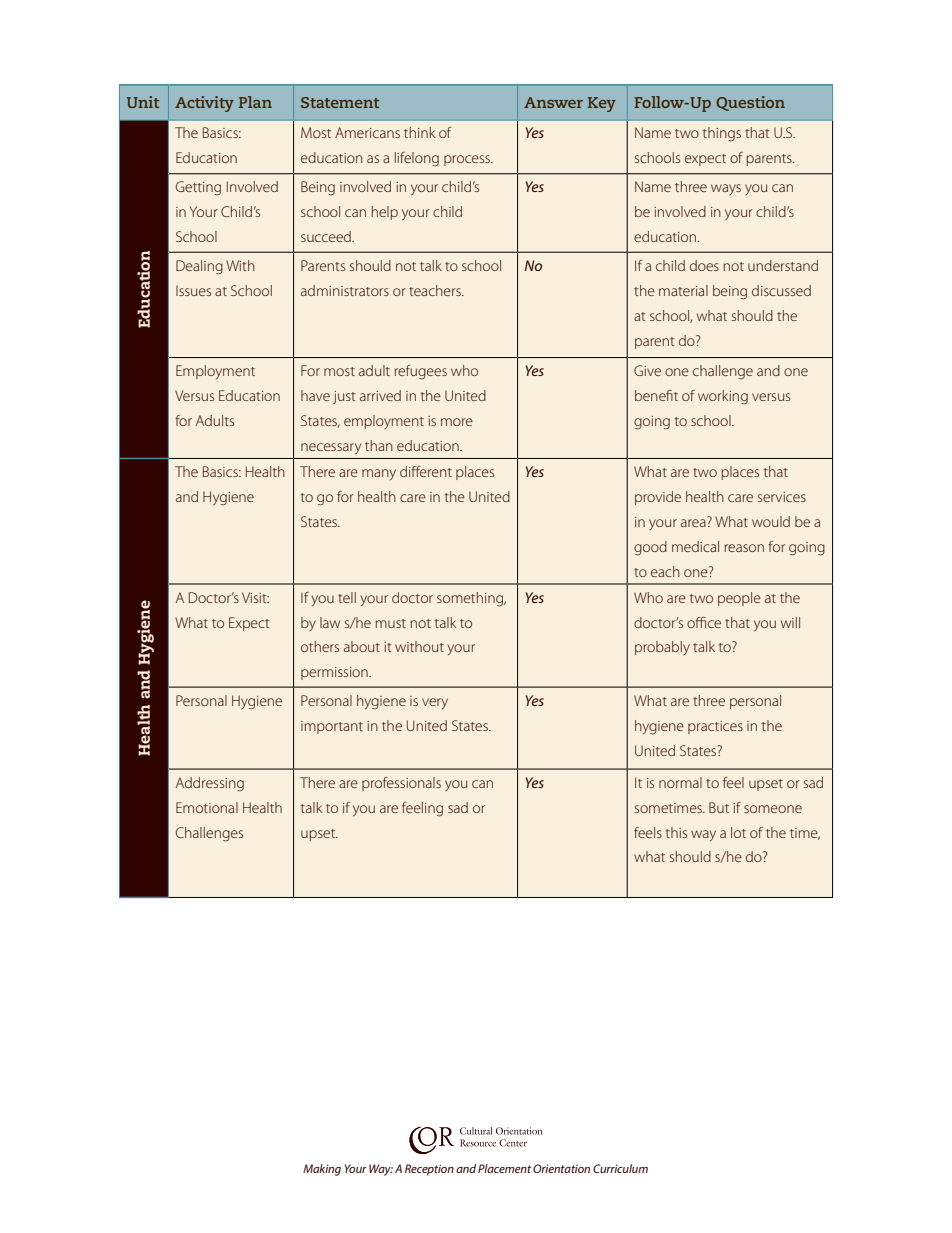 The width and height of the screenshot is (952, 1233). Describe the element at coordinates (722, 134) in the screenshot. I see `things` at that location.
